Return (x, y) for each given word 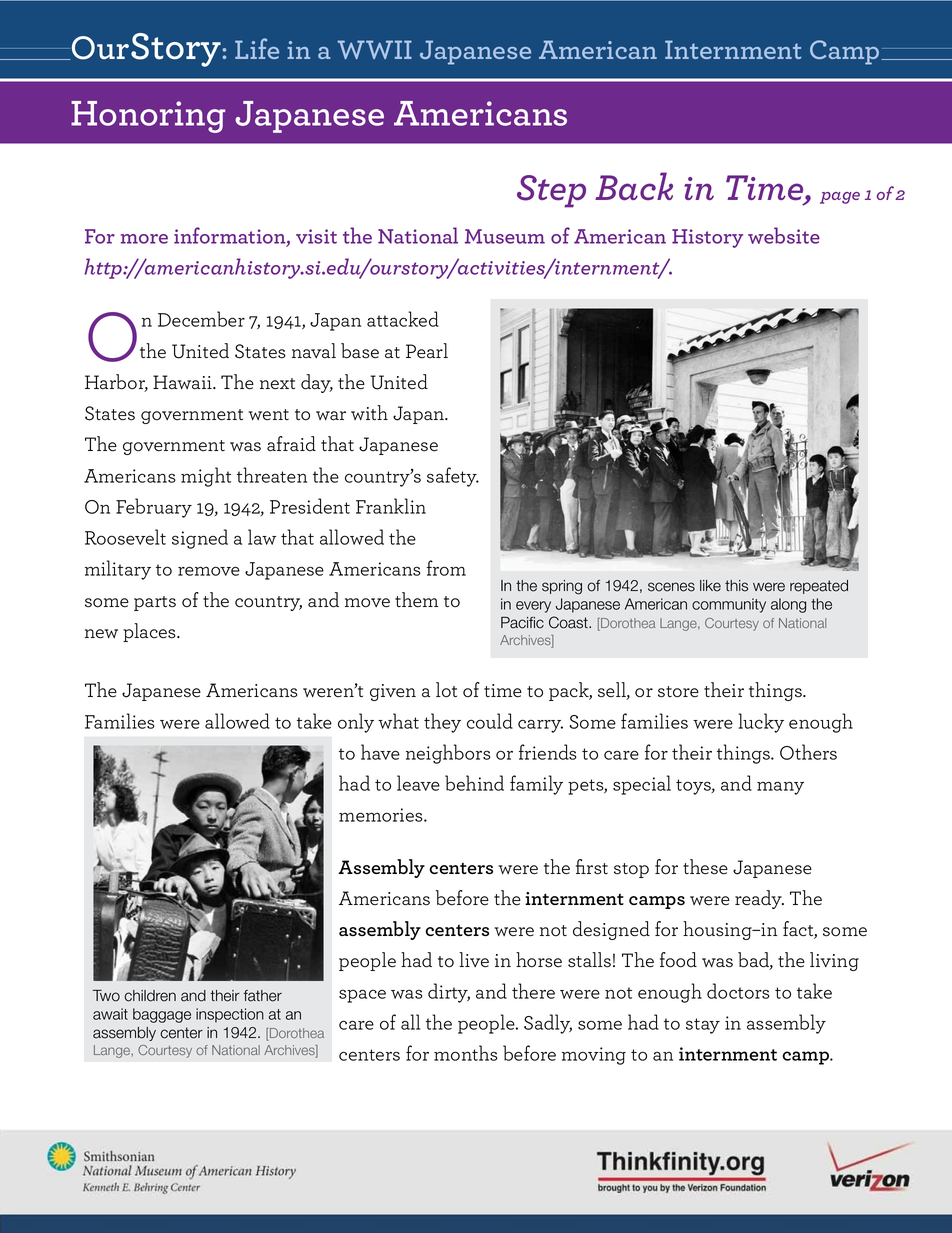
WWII (374, 49)
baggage (162, 1015)
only (356, 723)
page (840, 198)
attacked (403, 319)
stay (703, 1026)
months (466, 1053)
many (780, 788)
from (446, 568)
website (784, 235)
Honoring (148, 117)
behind (474, 783)
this (736, 586)
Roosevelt (125, 537)
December (201, 319)
